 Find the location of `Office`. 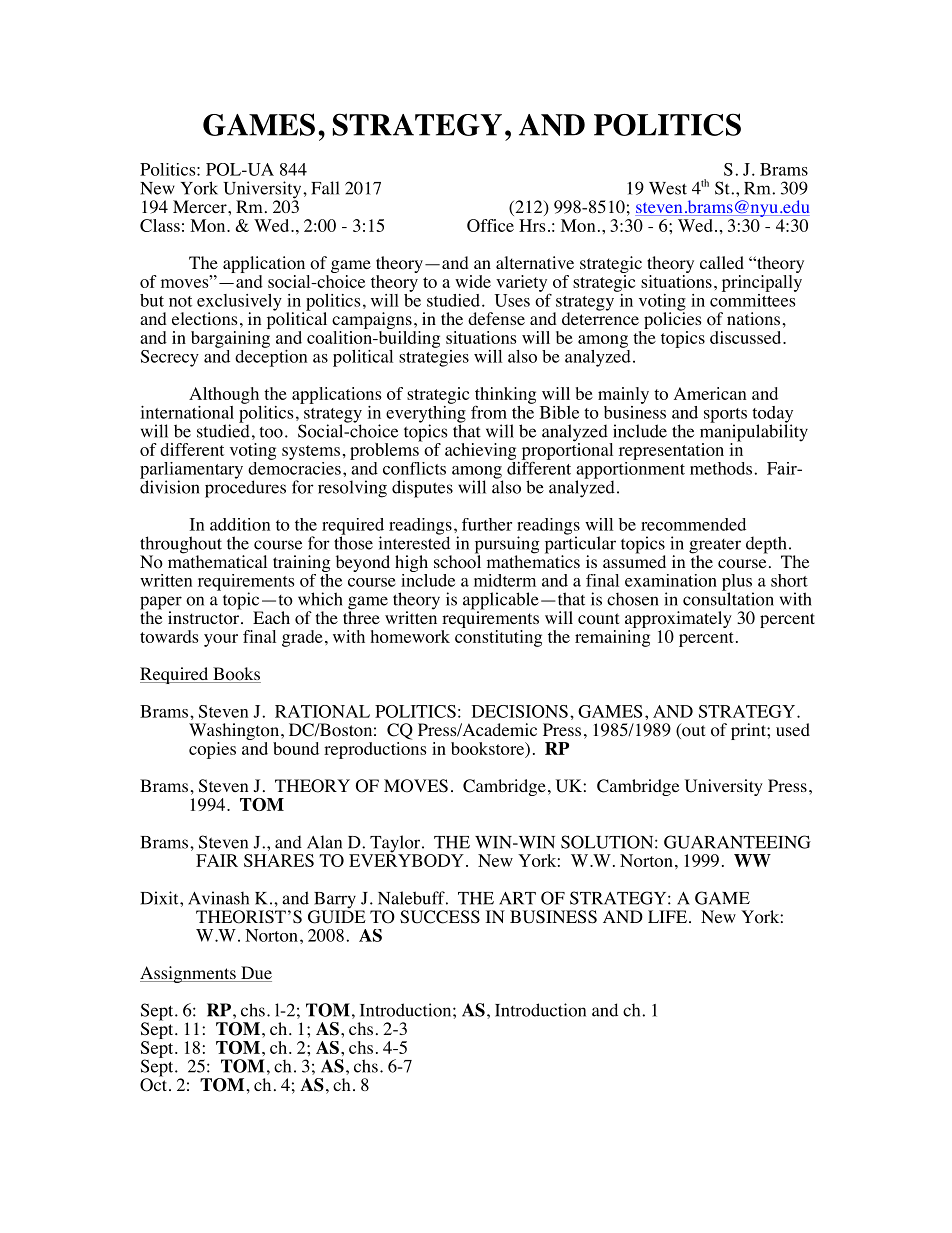

Office is located at coordinates (490, 225).
